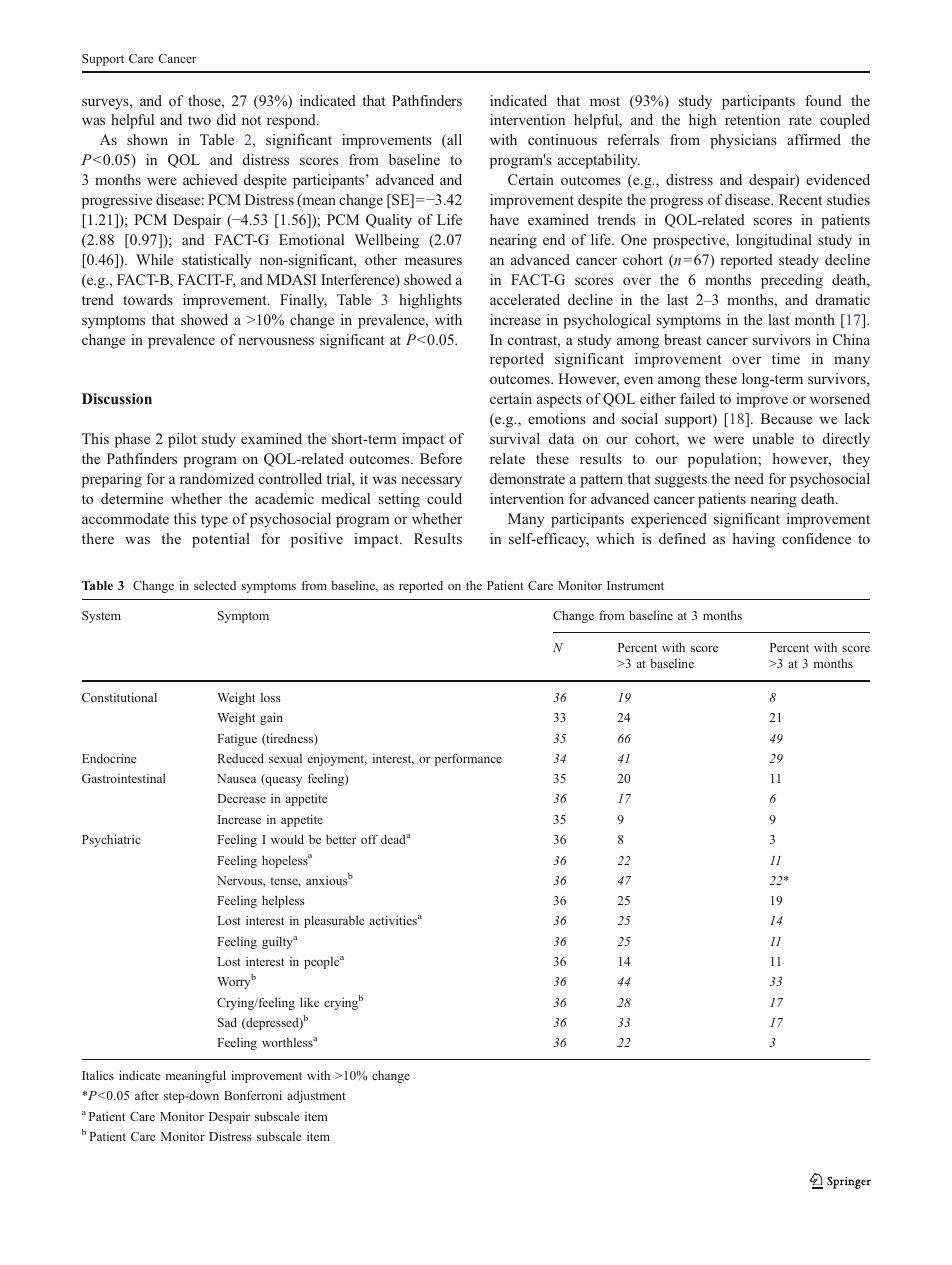 The image size is (952, 1265). I want to click on Discussion, so click(117, 398).
